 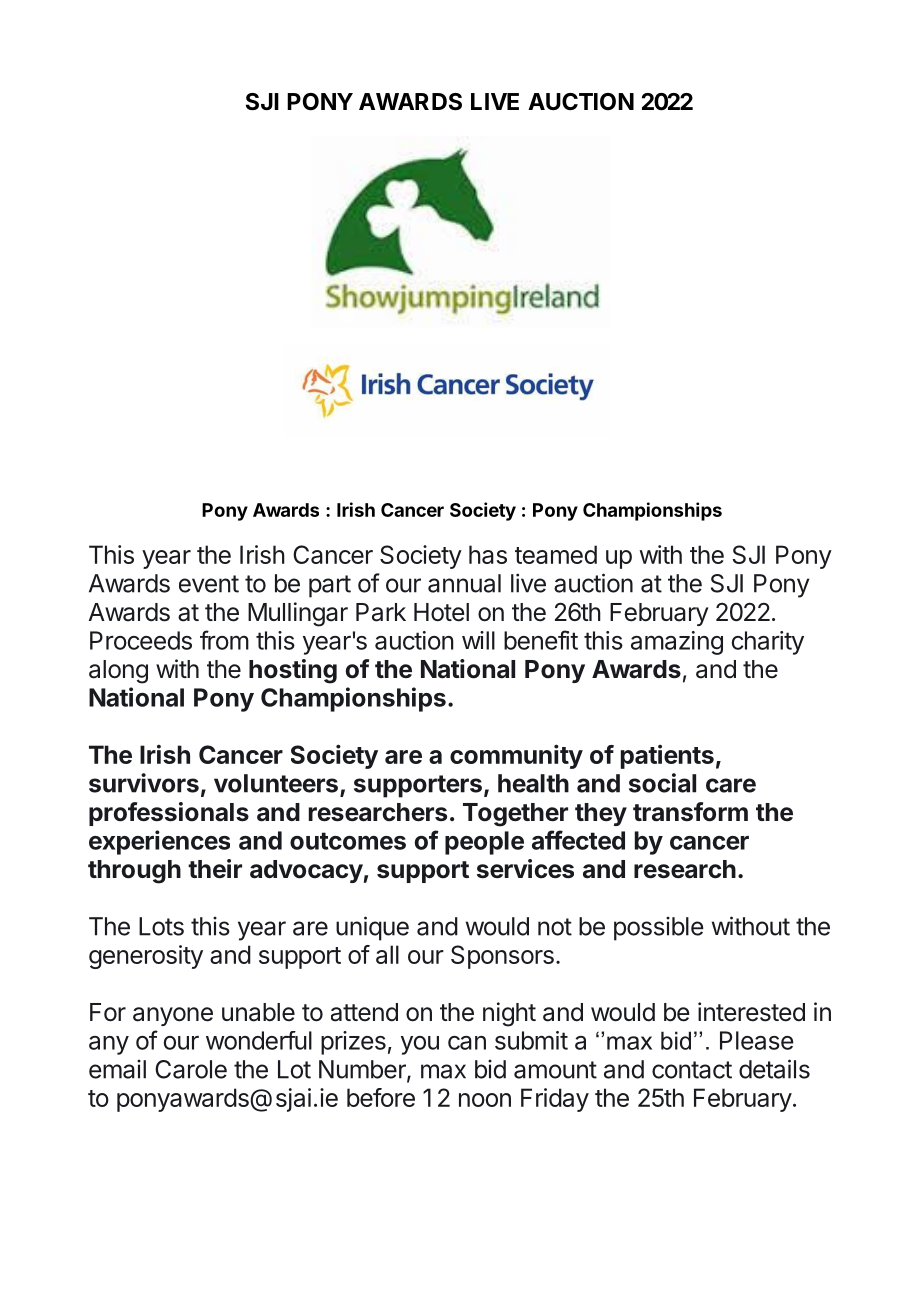 What do you see at coordinates (169, 814) in the page?
I see `professionals` at bounding box center [169, 814].
